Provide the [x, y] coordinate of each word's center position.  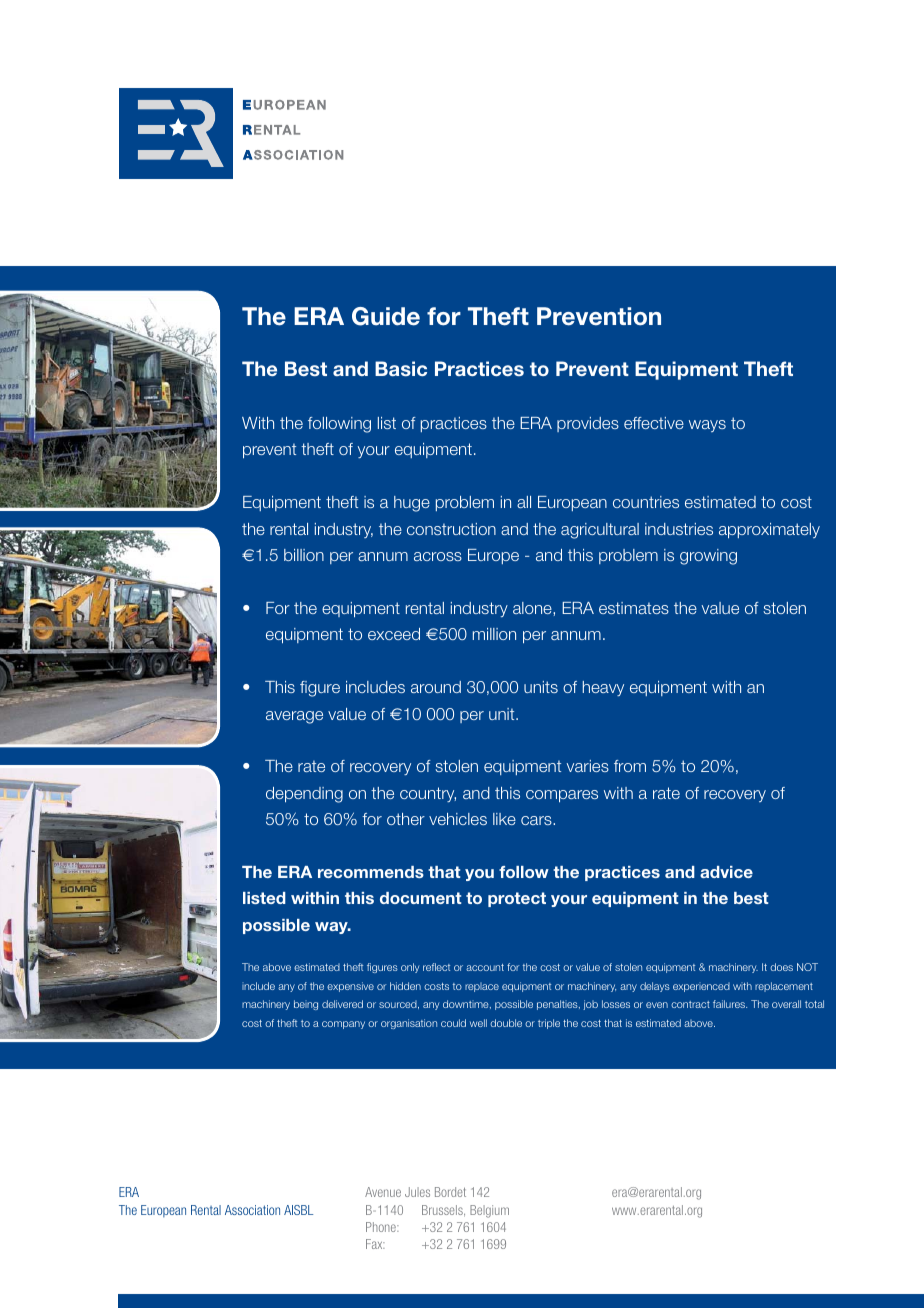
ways [707, 426]
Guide [386, 316]
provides [588, 424]
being [306, 1005]
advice [726, 872]
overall [786, 1004]
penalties [558, 1005]
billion [304, 555]
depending [304, 795]
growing [708, 557]
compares [562, 796]
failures [730, 1004]
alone [533, 608]
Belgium [489, 1211]
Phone [382, 1227]
